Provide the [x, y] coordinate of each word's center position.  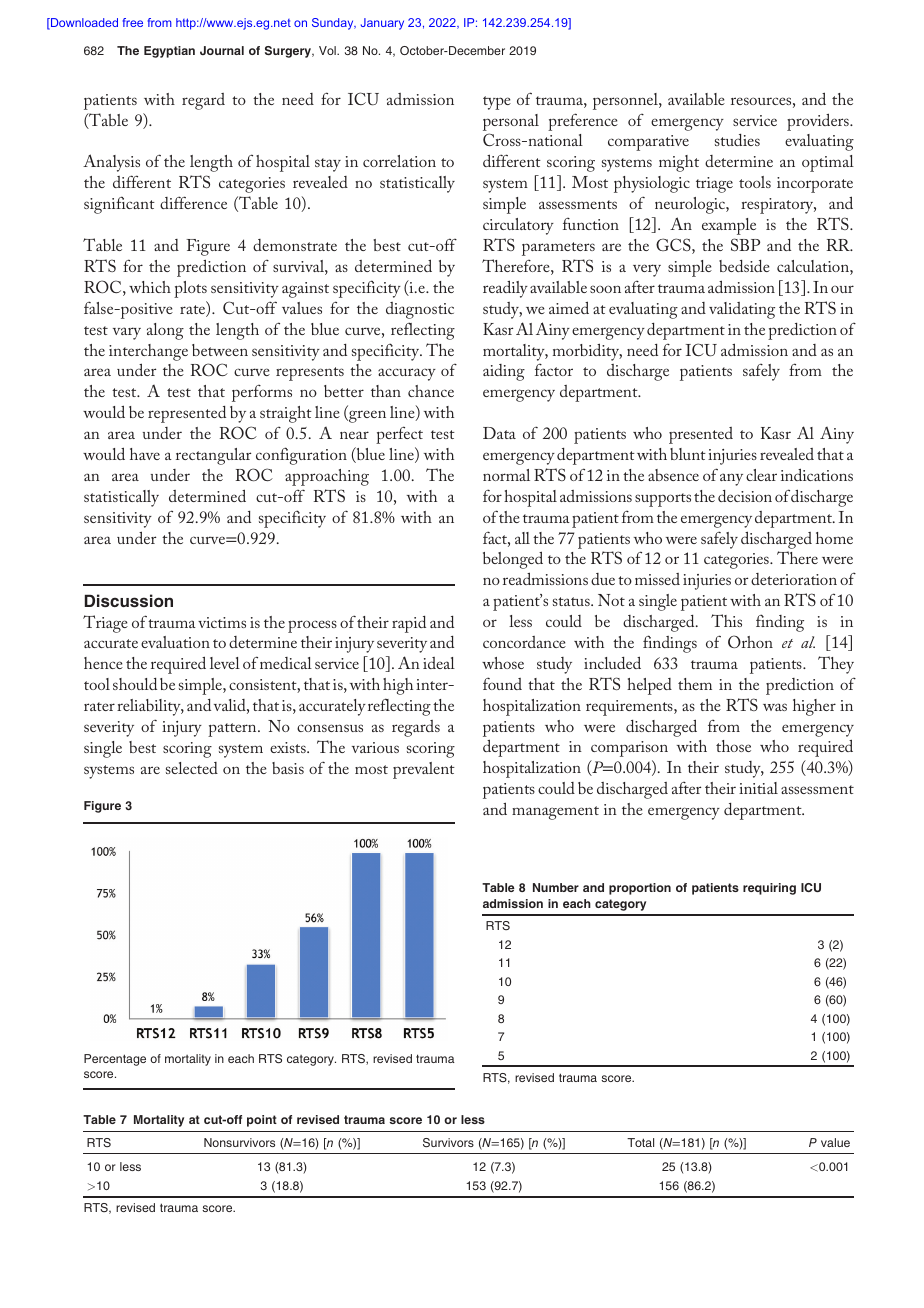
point [262, 1121]
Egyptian [169, 52]
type [497, 103]
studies [737, 140]
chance [431, 391]
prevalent [424, 770]
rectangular [213, 456]
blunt [688, 454]
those [733, 746]
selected [192, 768]
